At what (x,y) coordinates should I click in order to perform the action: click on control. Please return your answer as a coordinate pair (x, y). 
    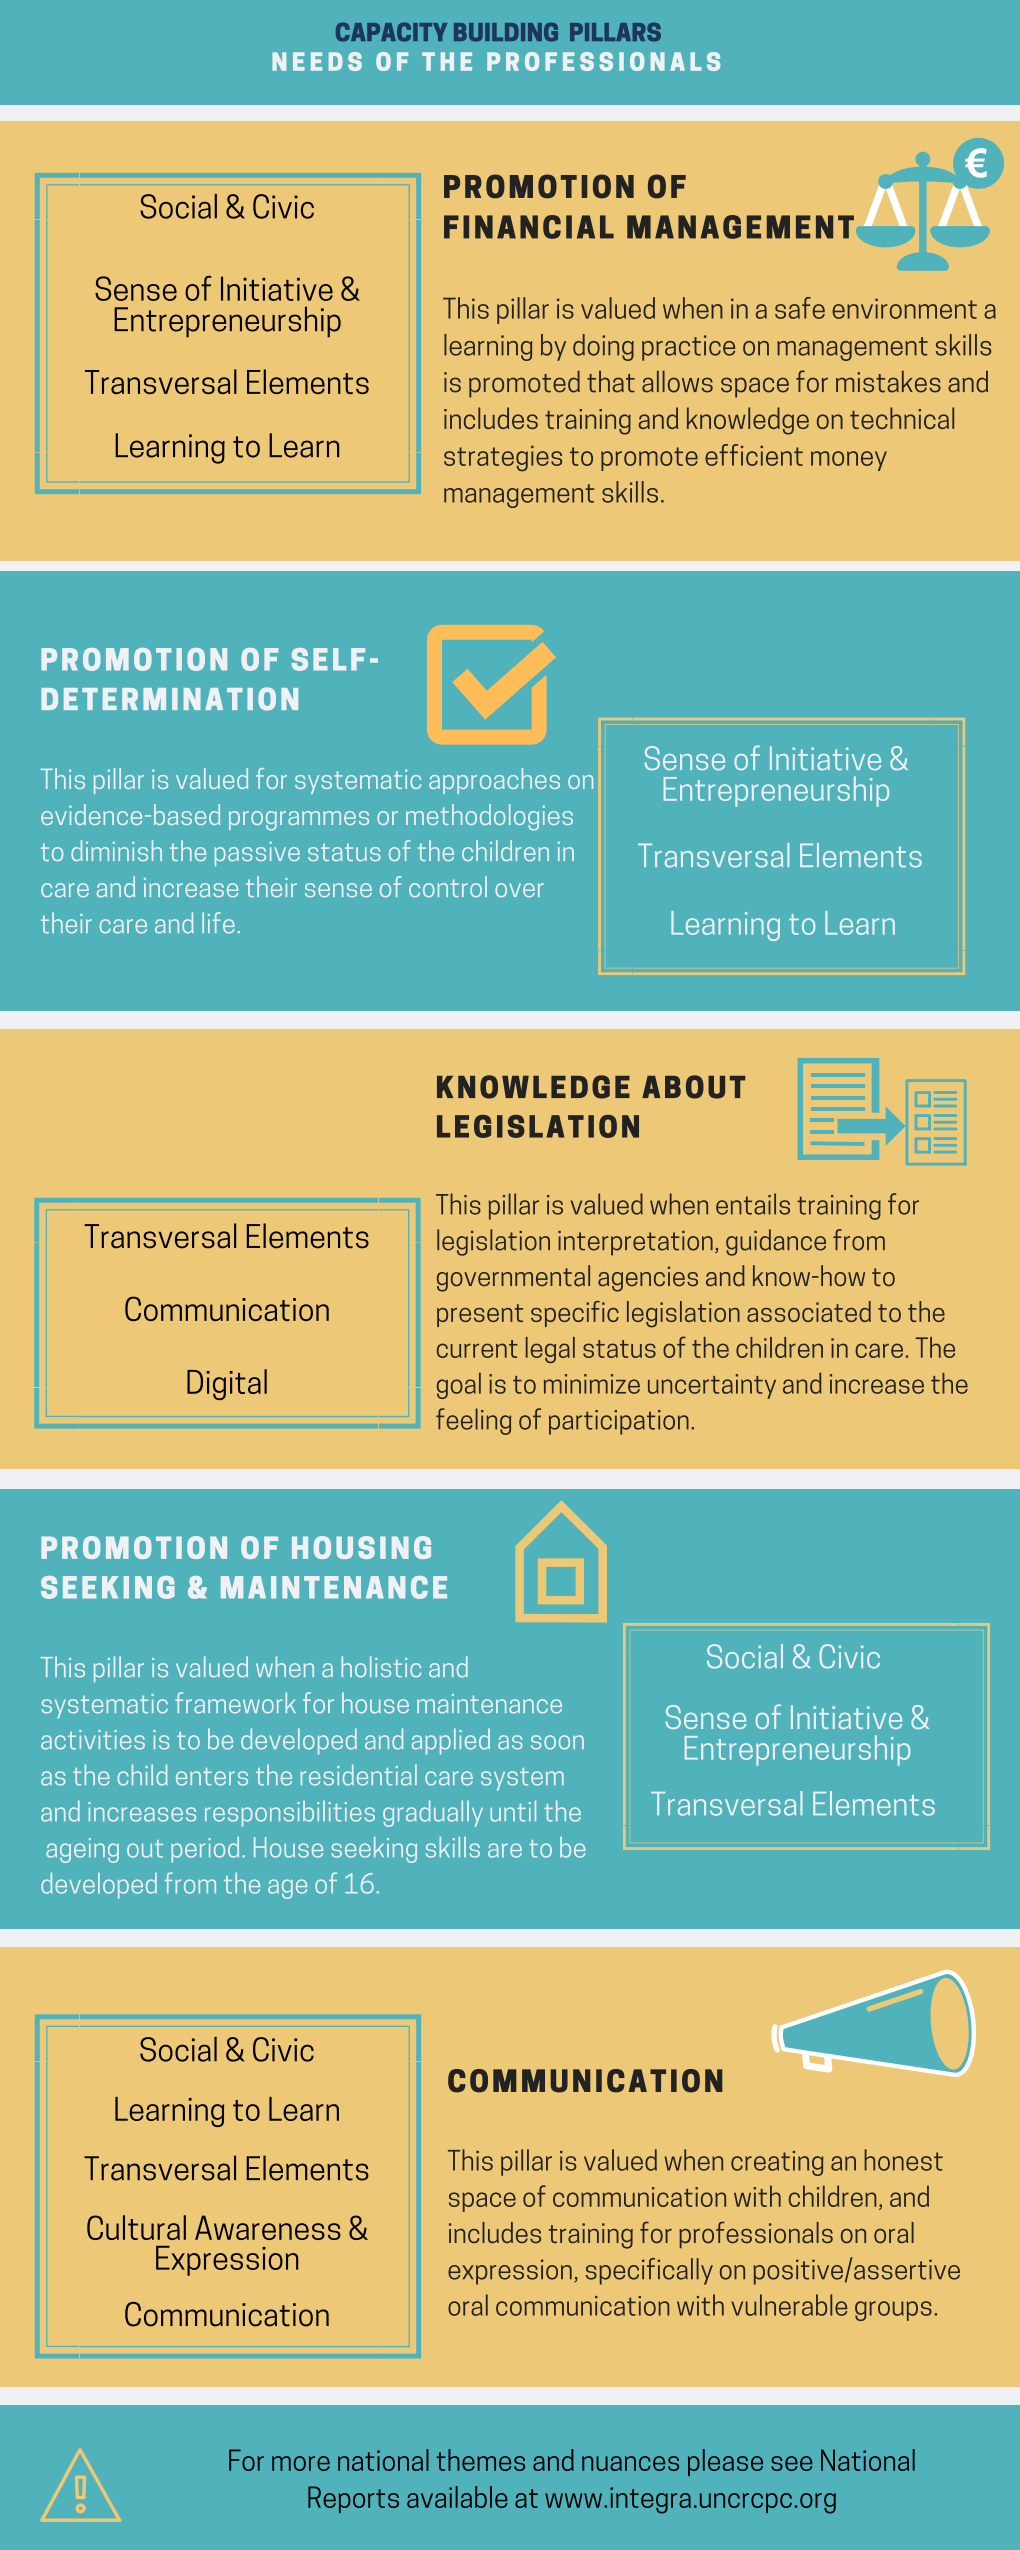
    Looking at the image, I should click on (448, 886).
